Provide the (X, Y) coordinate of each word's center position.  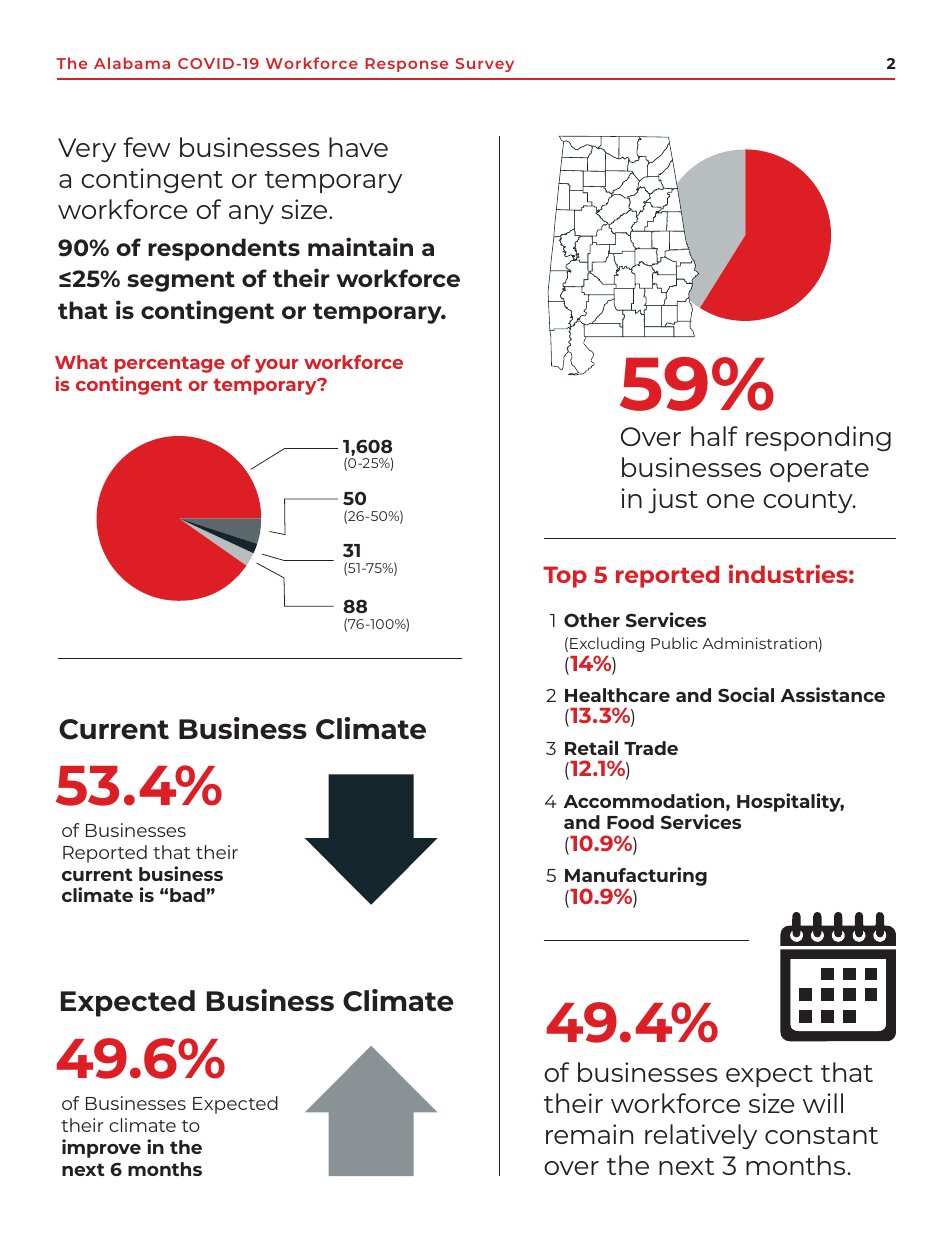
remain (589, 1134)
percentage (170, 365)
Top (565, 577)
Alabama (132, 63)
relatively (701, 1136)
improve (101, 1148)
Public (674, 643)
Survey (485, 65)
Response (407, 65)
